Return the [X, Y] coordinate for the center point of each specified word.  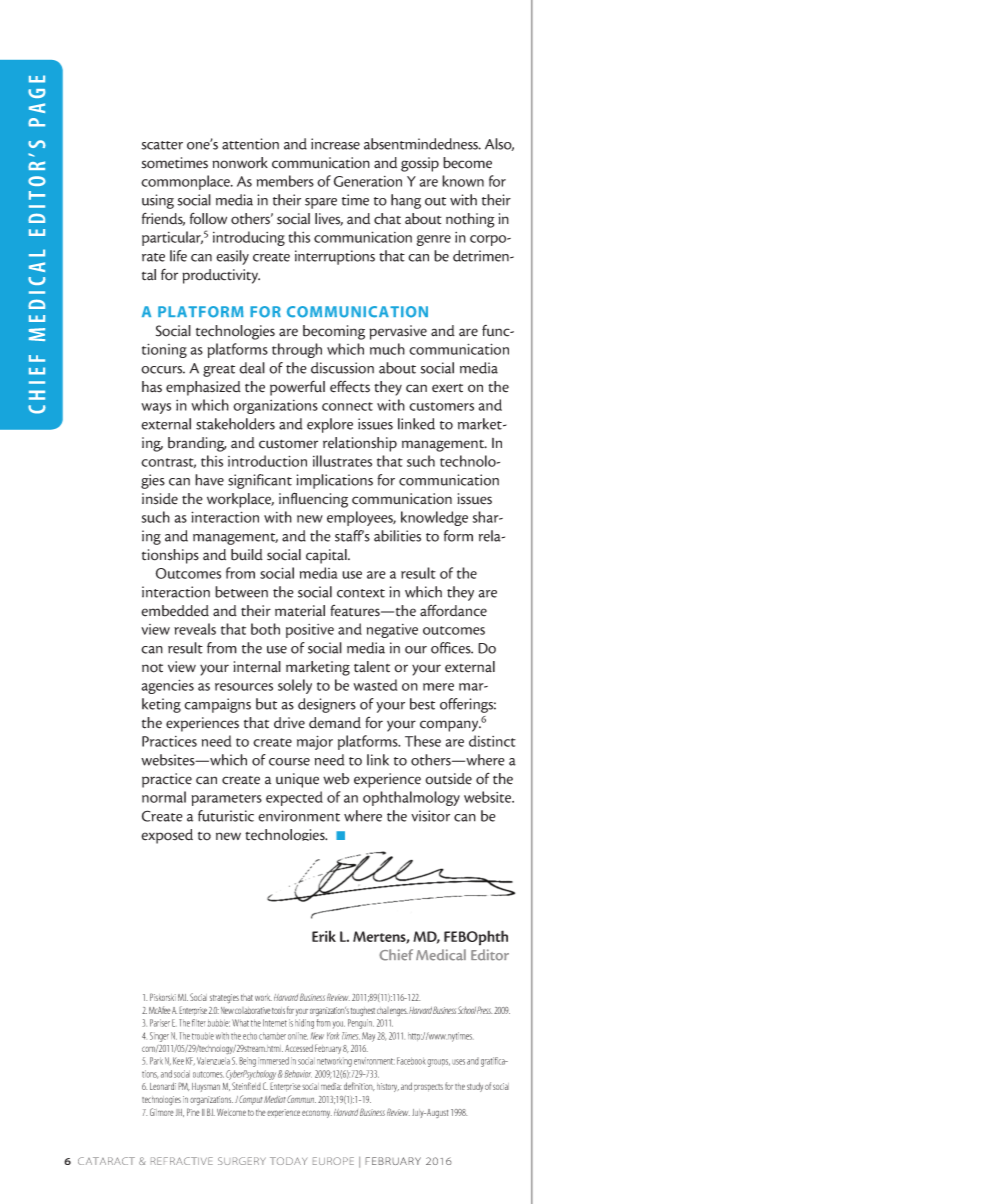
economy [317, 1114]
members [285, 181]
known [463, 181]
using [158, 201]
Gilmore [162, 1112]
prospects [428, 1088]
